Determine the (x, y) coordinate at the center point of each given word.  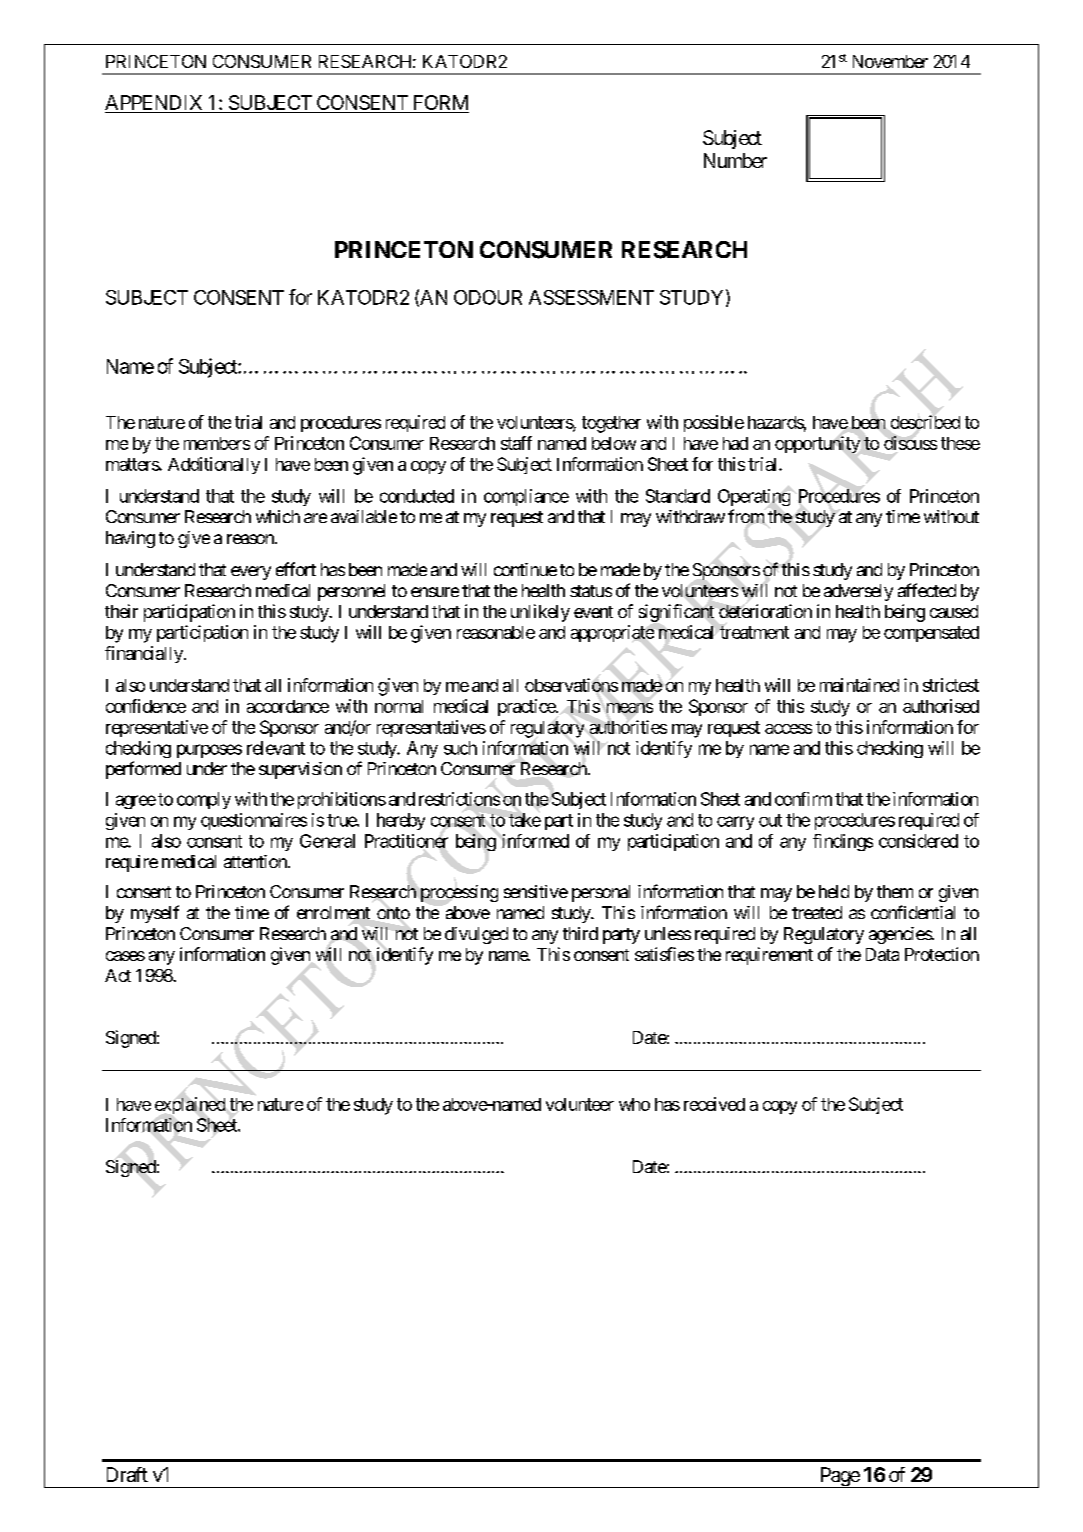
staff (516, 443)
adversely (858, 592)
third (580, 933)
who (634, 1104)
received (714, 1104)
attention (256, 861)
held (834, 891)
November (890, 61)
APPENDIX (153, 102)
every (251, 573)
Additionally (214, 465)
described (925, 422)
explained (190, 1105)
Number (735, 160)
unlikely (540, 613)
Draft (127, 1474)
